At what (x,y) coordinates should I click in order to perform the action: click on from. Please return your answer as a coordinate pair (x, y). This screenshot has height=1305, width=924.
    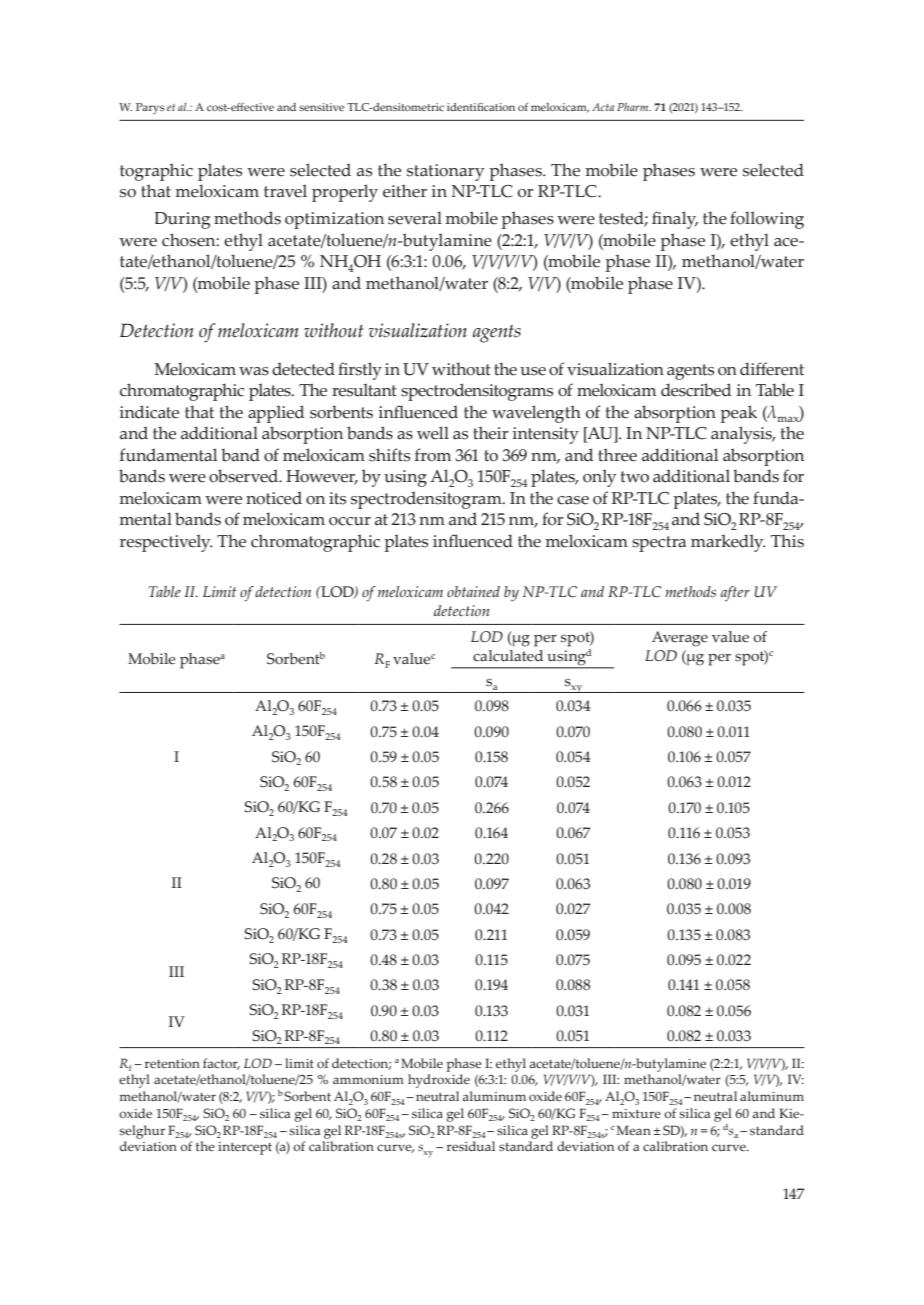
    Looking at the image, I should click on (433, 455).
